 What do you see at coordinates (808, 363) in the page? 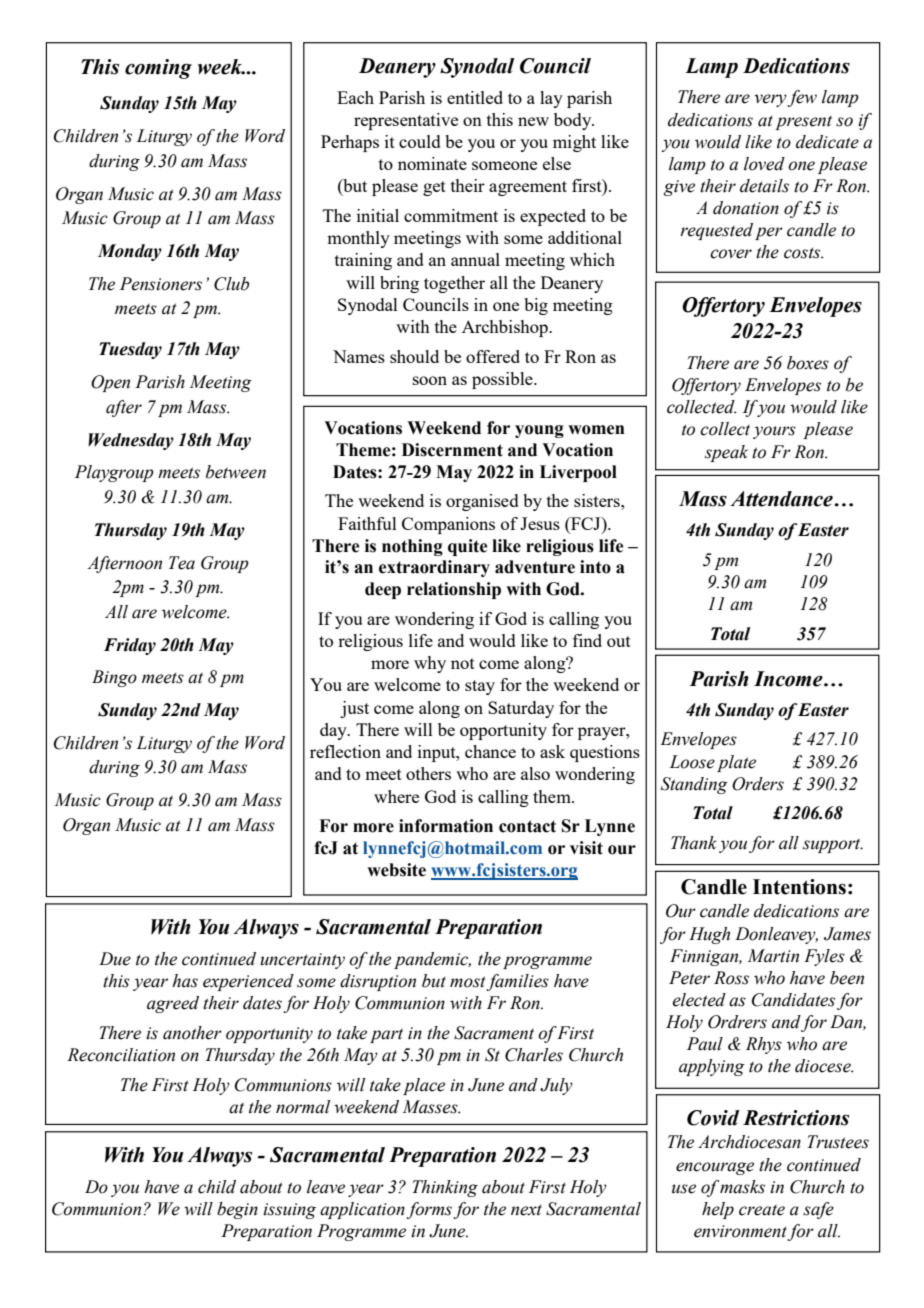
I see `boxes` at bounding box center [808, 363].
